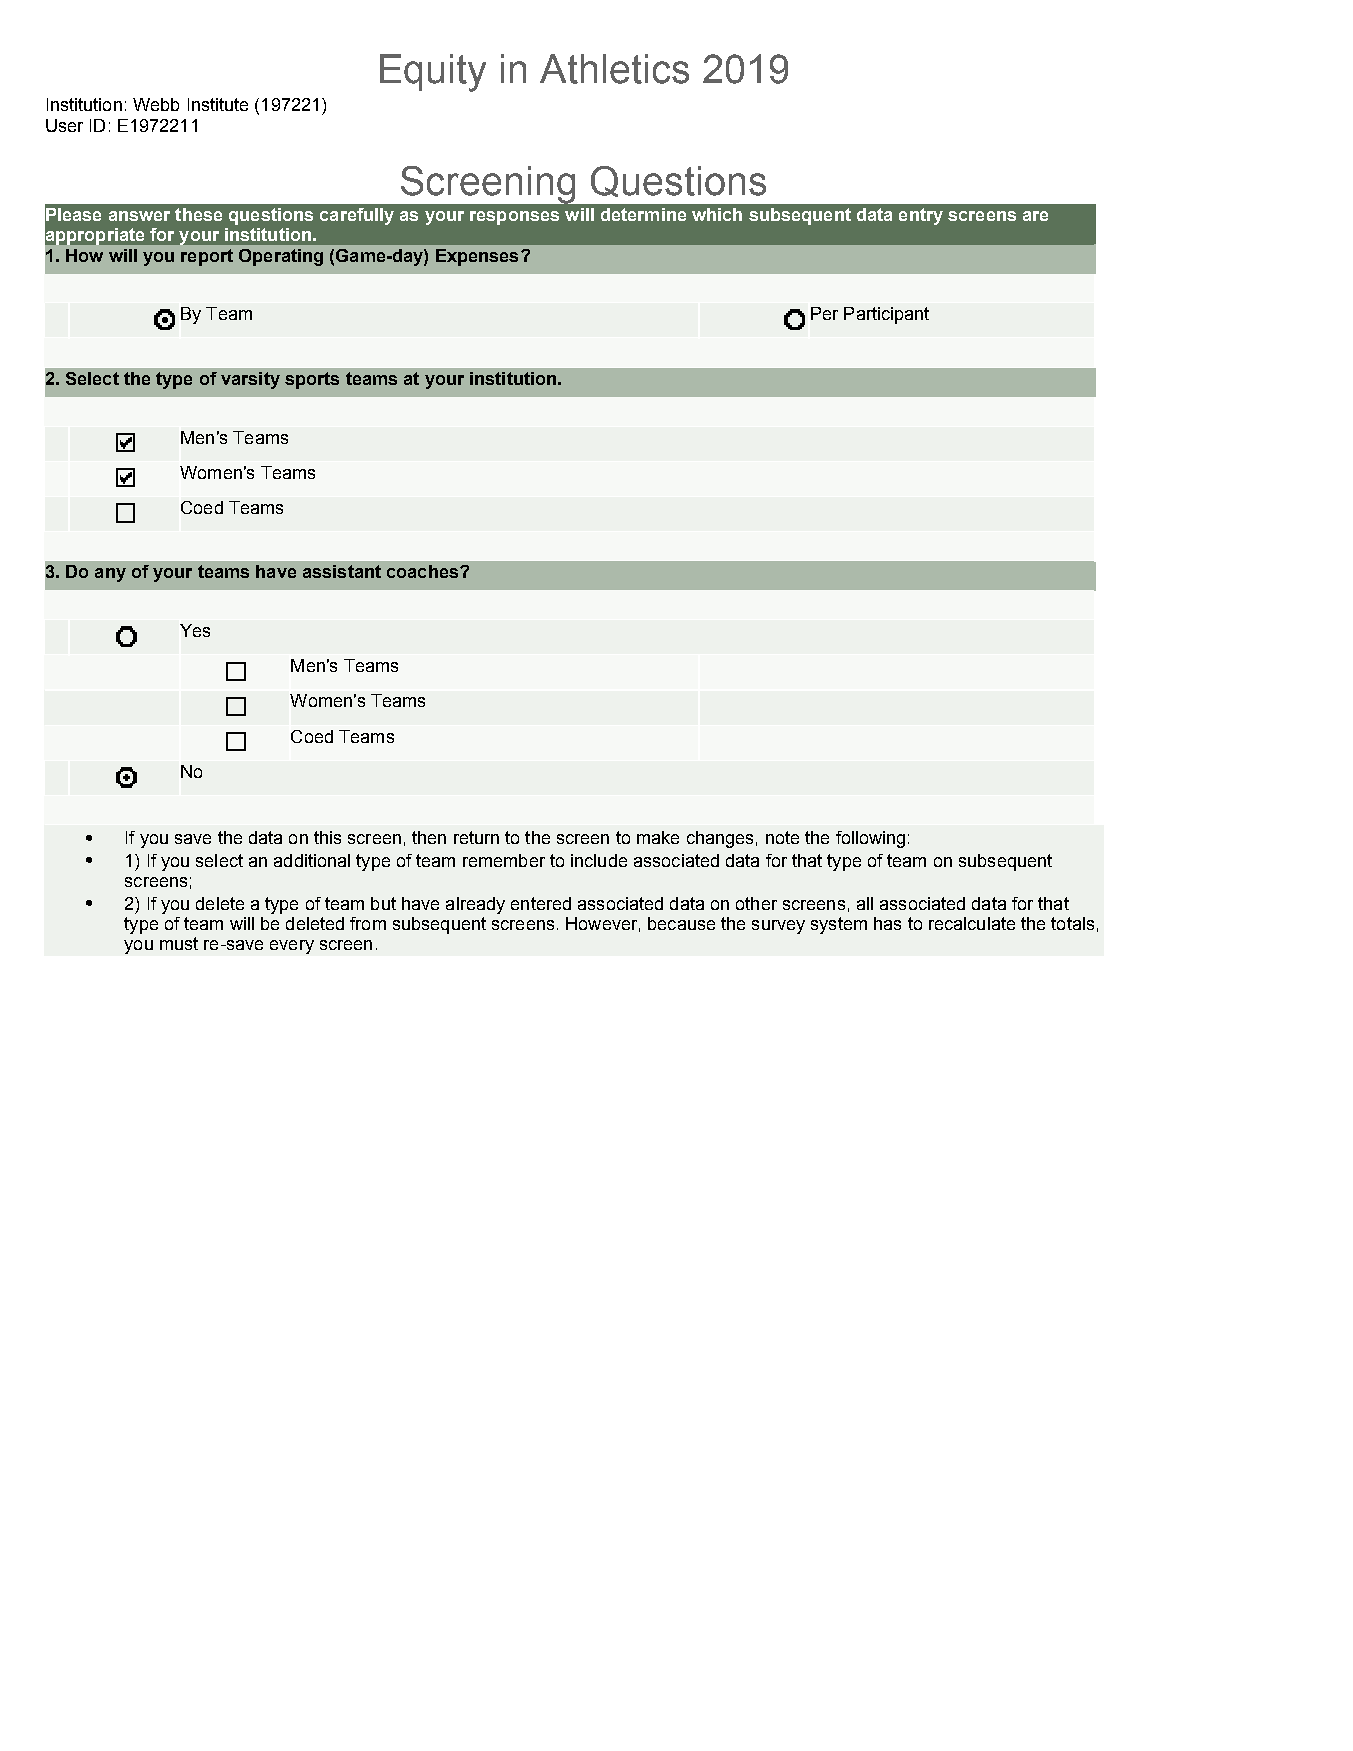 Image resolution: width=1353 pixels, height=1751 pixels. I want to click on Expenses, so click(477, 257).
